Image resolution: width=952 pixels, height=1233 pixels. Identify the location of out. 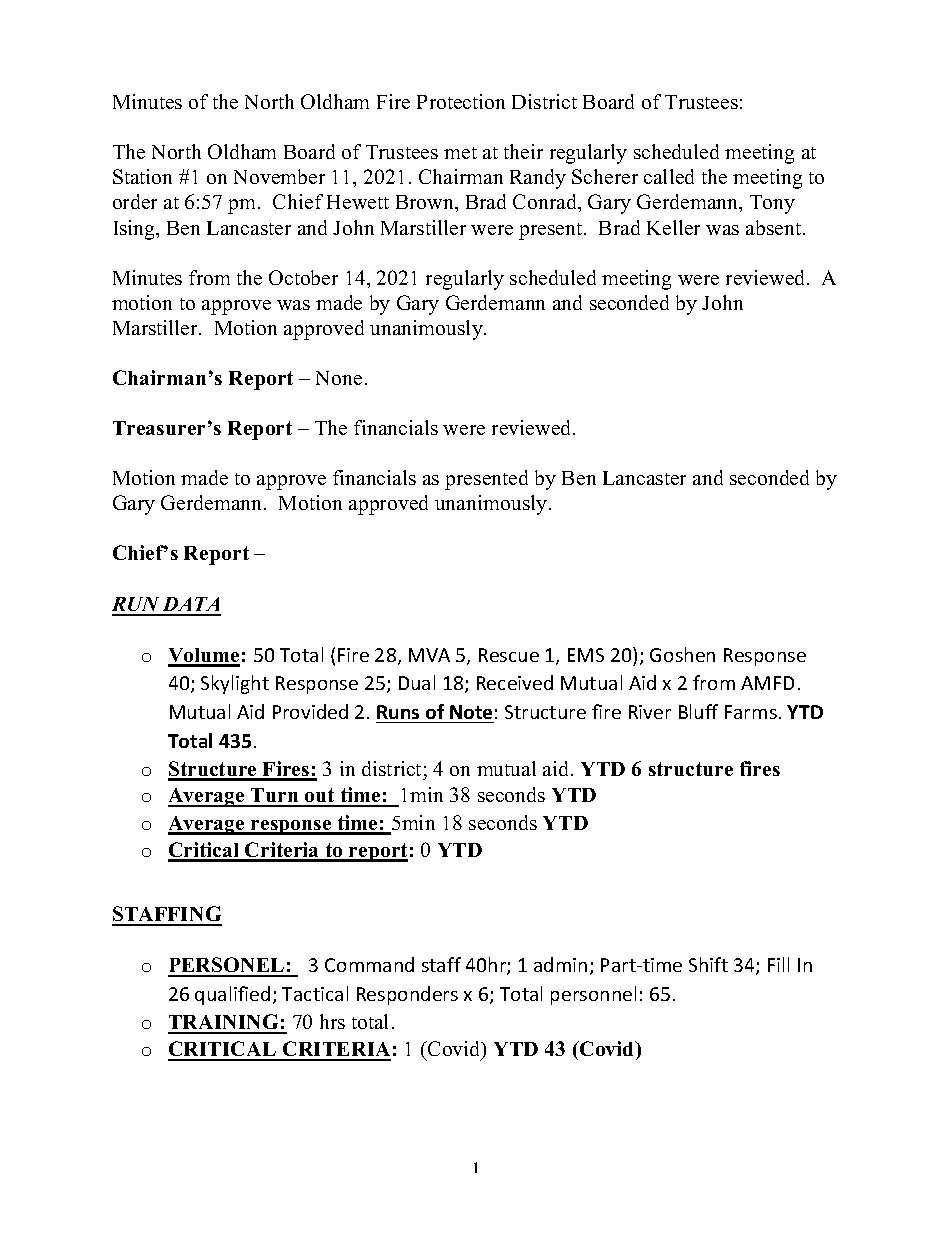
(320, 797).
